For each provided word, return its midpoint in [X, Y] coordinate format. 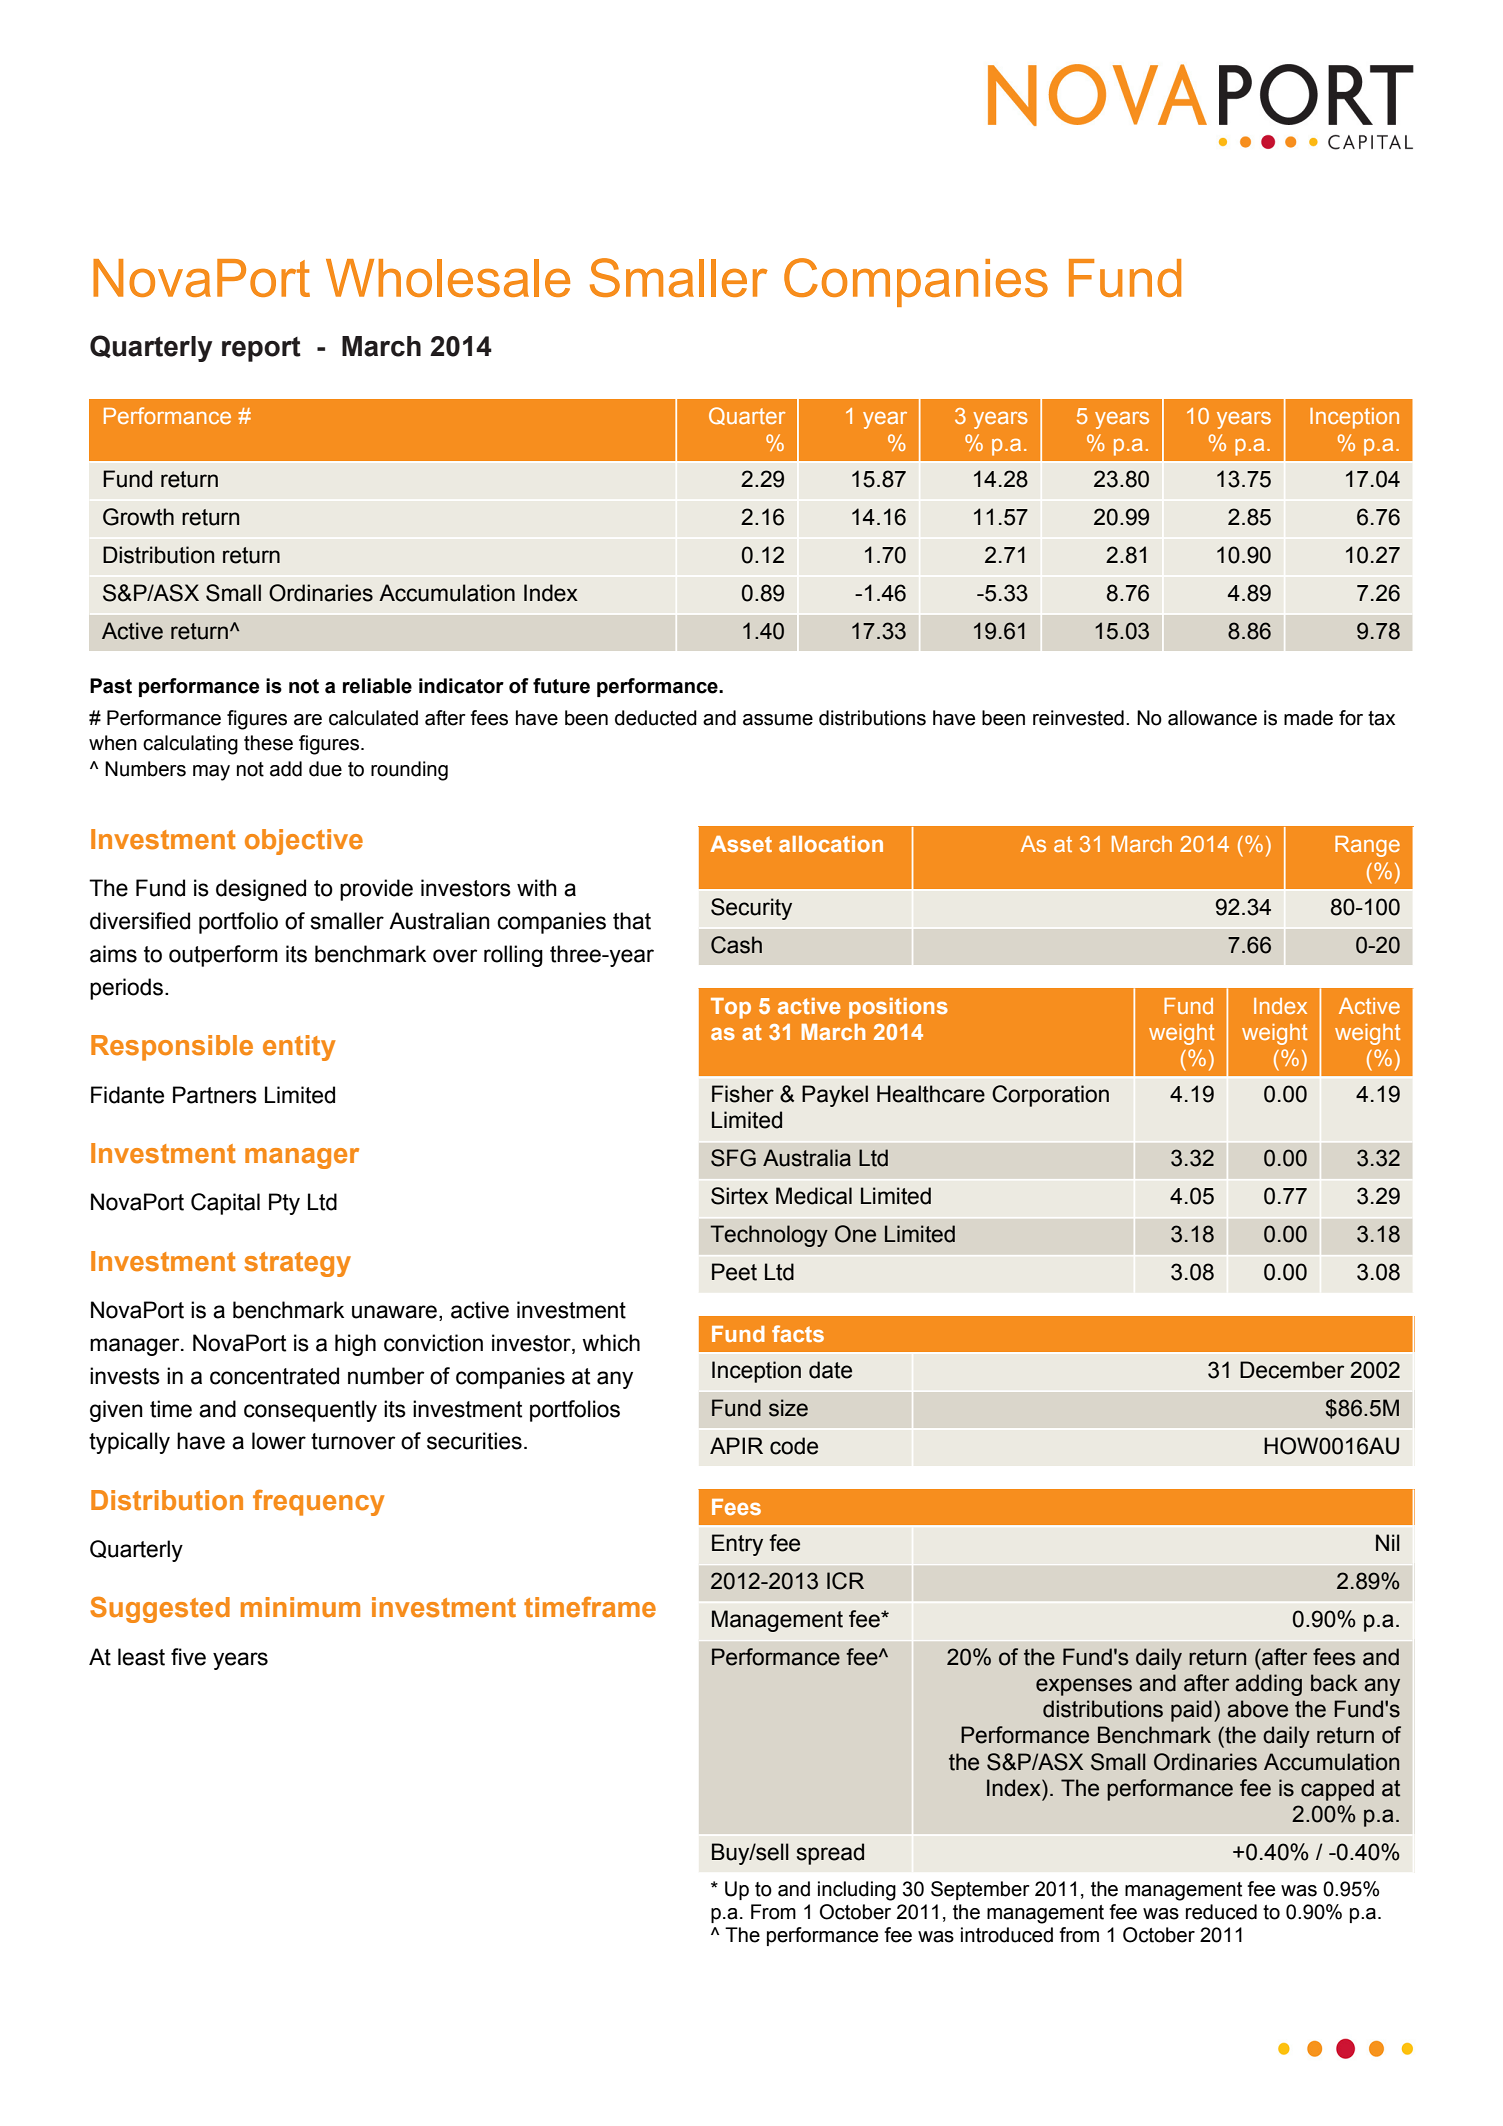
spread [830, 1854]
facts [798, 1333]
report [261, 349]
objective [304, 842]
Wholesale [448, 278]
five [188, 1657]
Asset [741, 844]
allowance [1212, 718]
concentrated [274, 1376]
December [1292, 1370]
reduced [1221, 1912]
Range [1367, 846]
